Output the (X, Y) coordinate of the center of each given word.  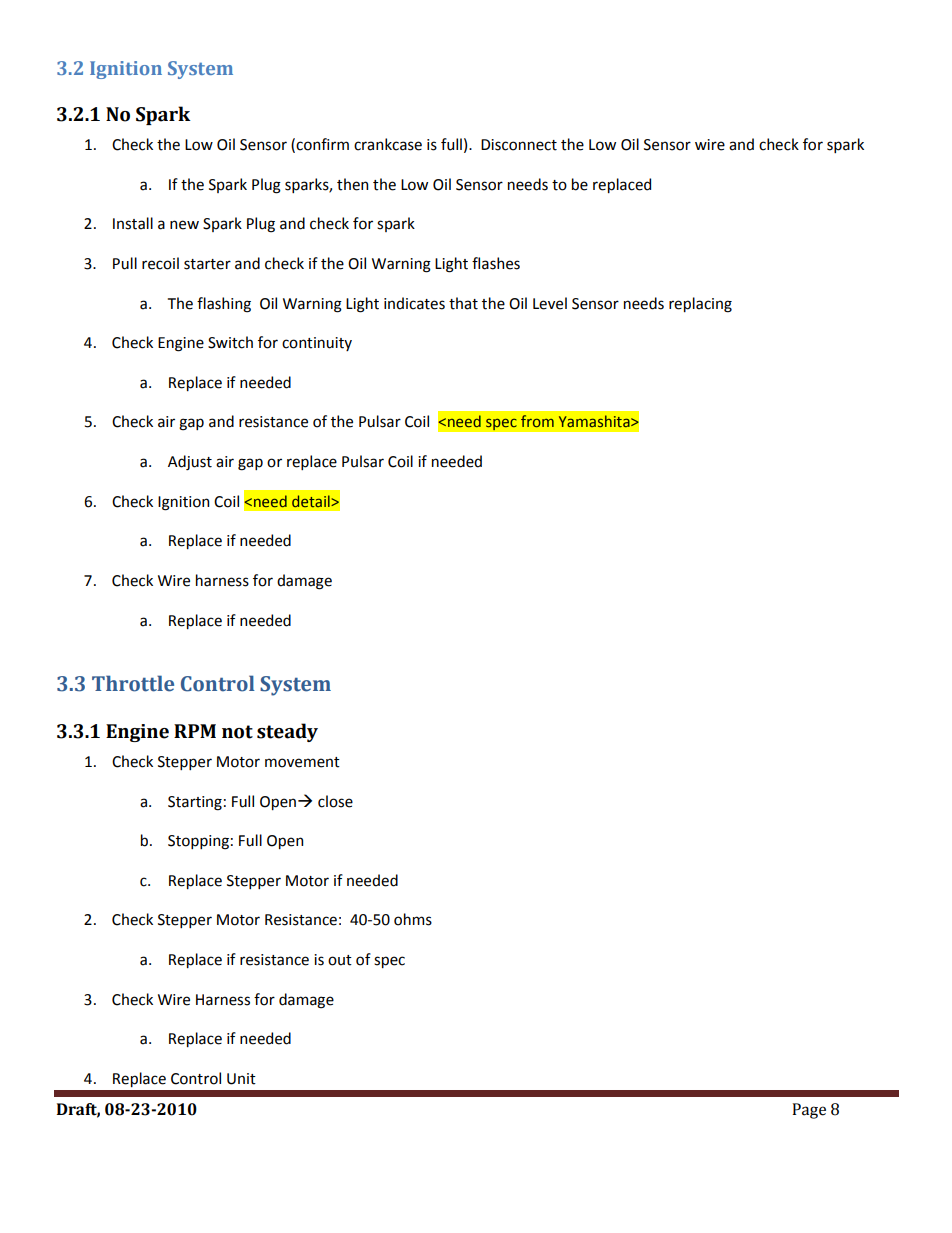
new (184, 225)
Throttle (133, 683)
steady (287, 732)
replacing (700, 305)
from (537, 421)
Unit (241, 1079)
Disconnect (519, 145)
